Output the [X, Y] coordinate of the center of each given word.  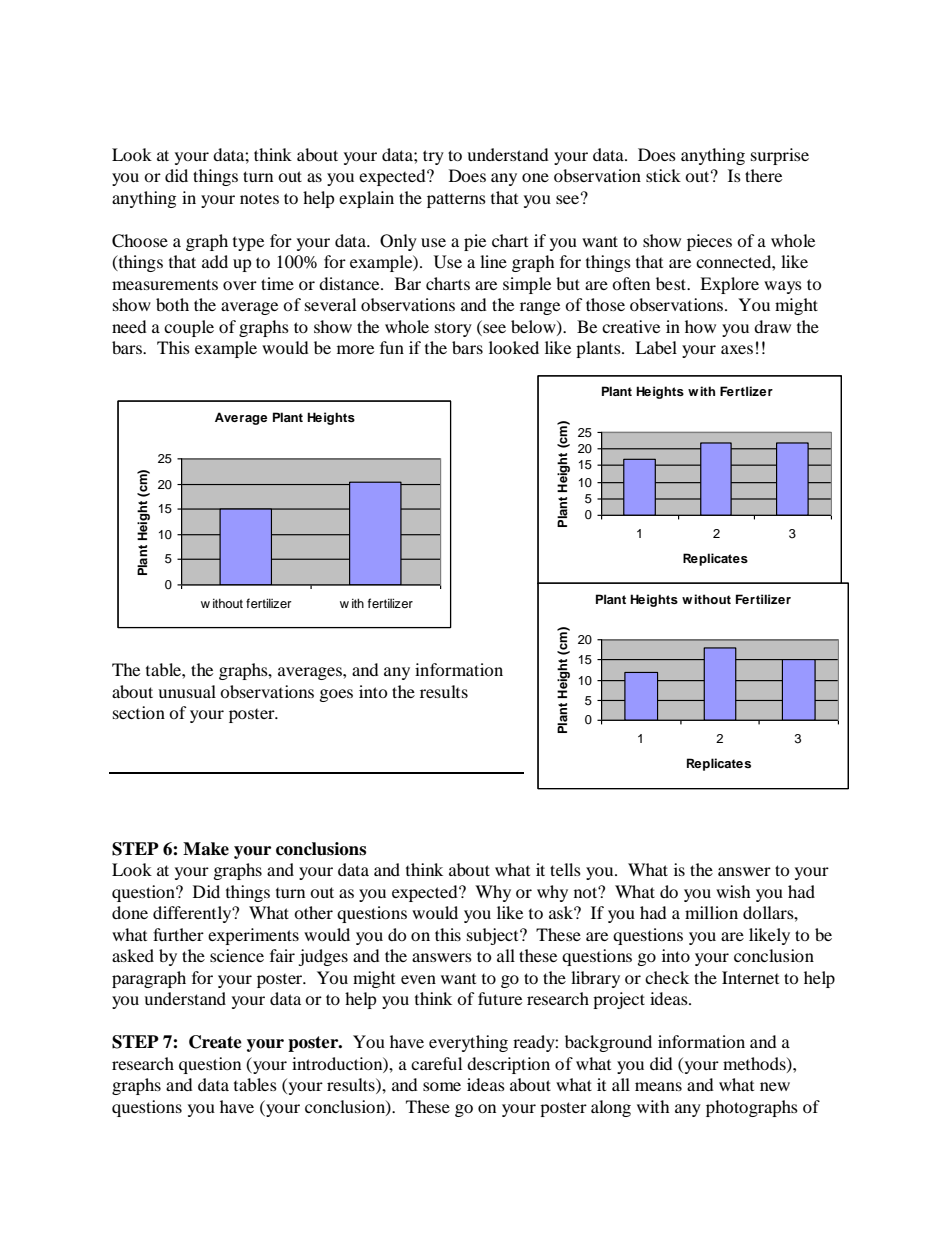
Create [215, 1042]
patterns [456, 201]
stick [663, 175]
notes [259, 199]
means [658, 1086]
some [442, 1086]
